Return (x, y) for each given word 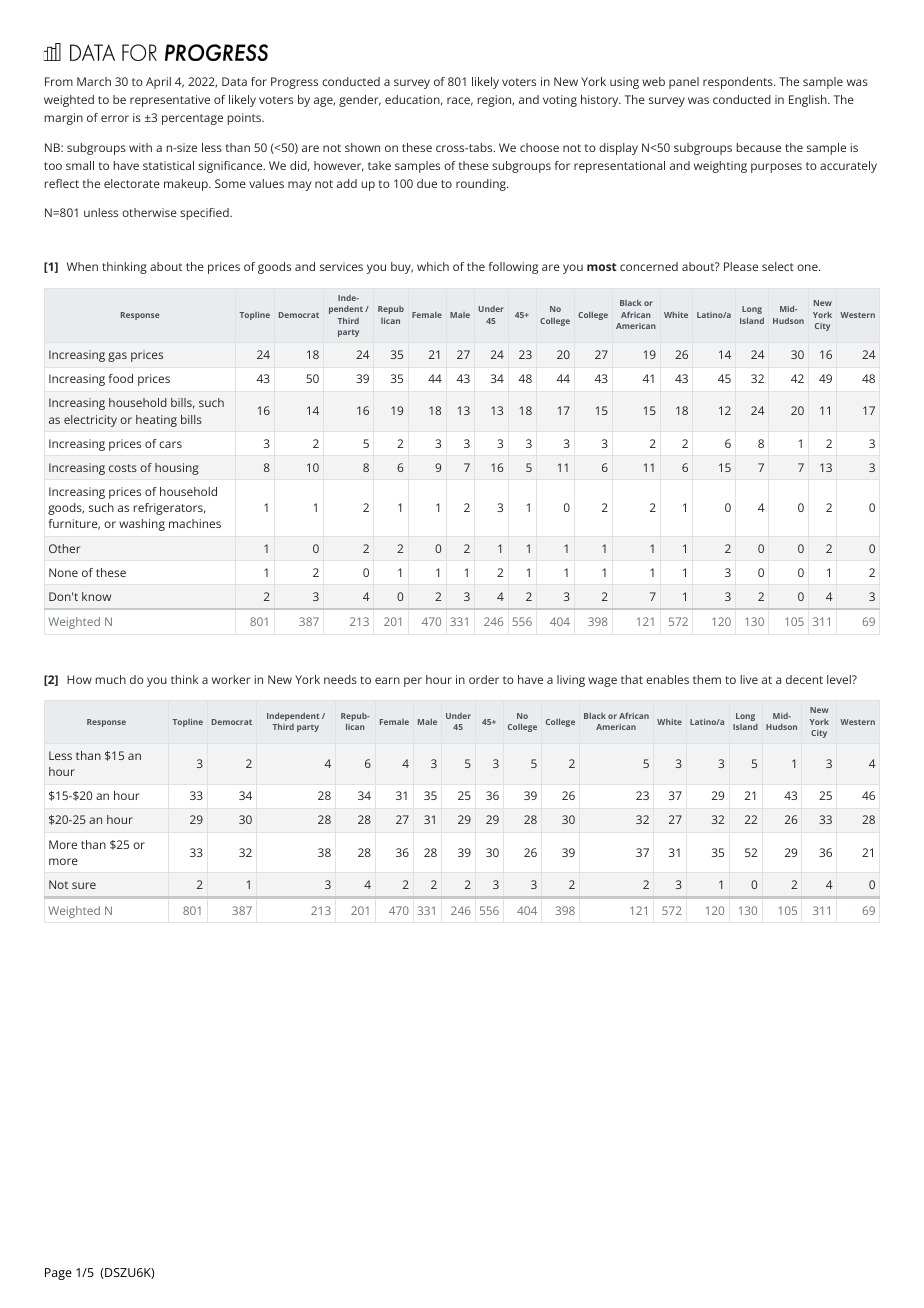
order (484, 679)
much (111, 679)
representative (170, 101)
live (749, 679)
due (427, 183)
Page (58, 1274)
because (759, 147)
